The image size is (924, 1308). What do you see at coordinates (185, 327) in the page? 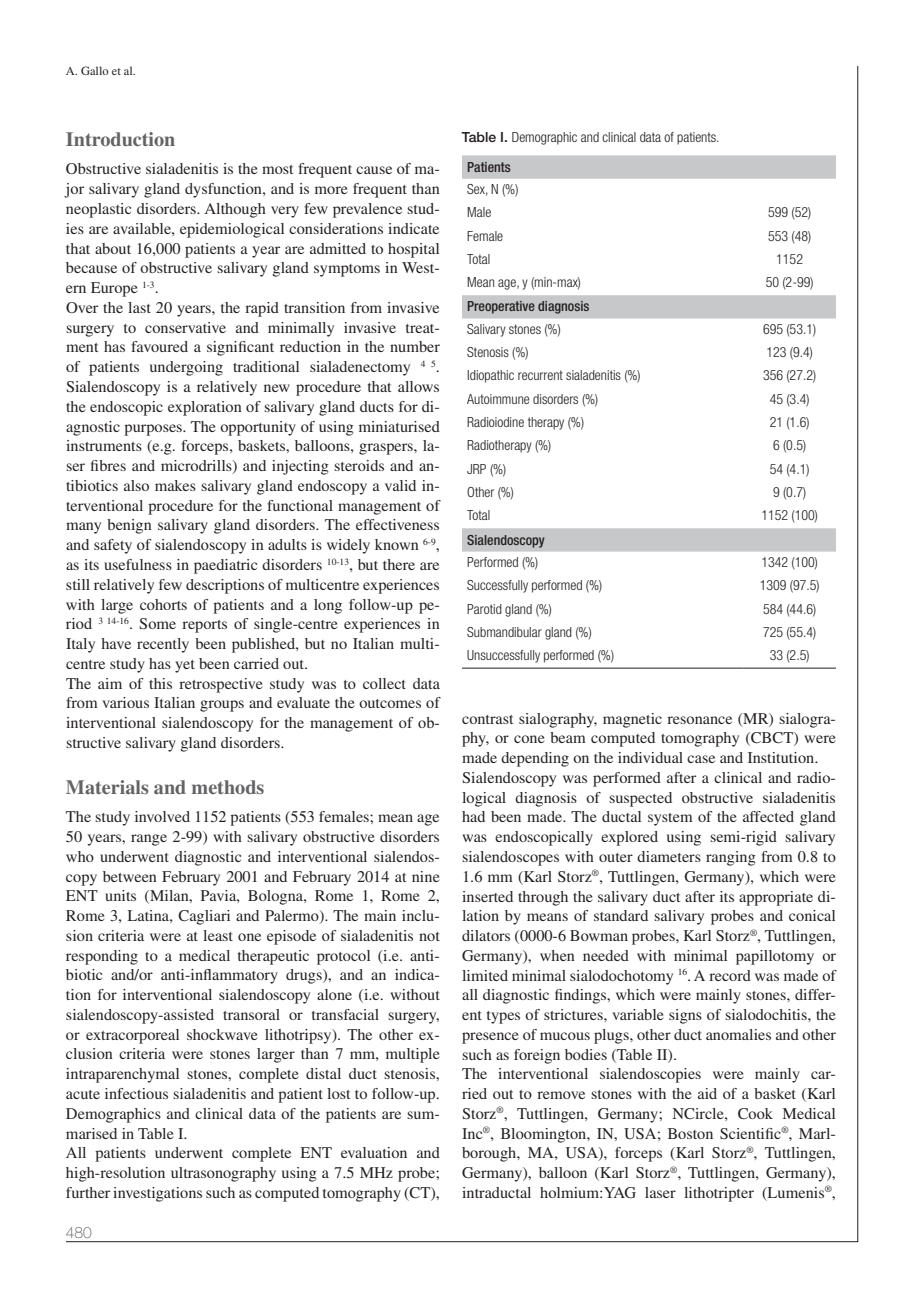
I see `conservative` at bounding box center [185, 327].
